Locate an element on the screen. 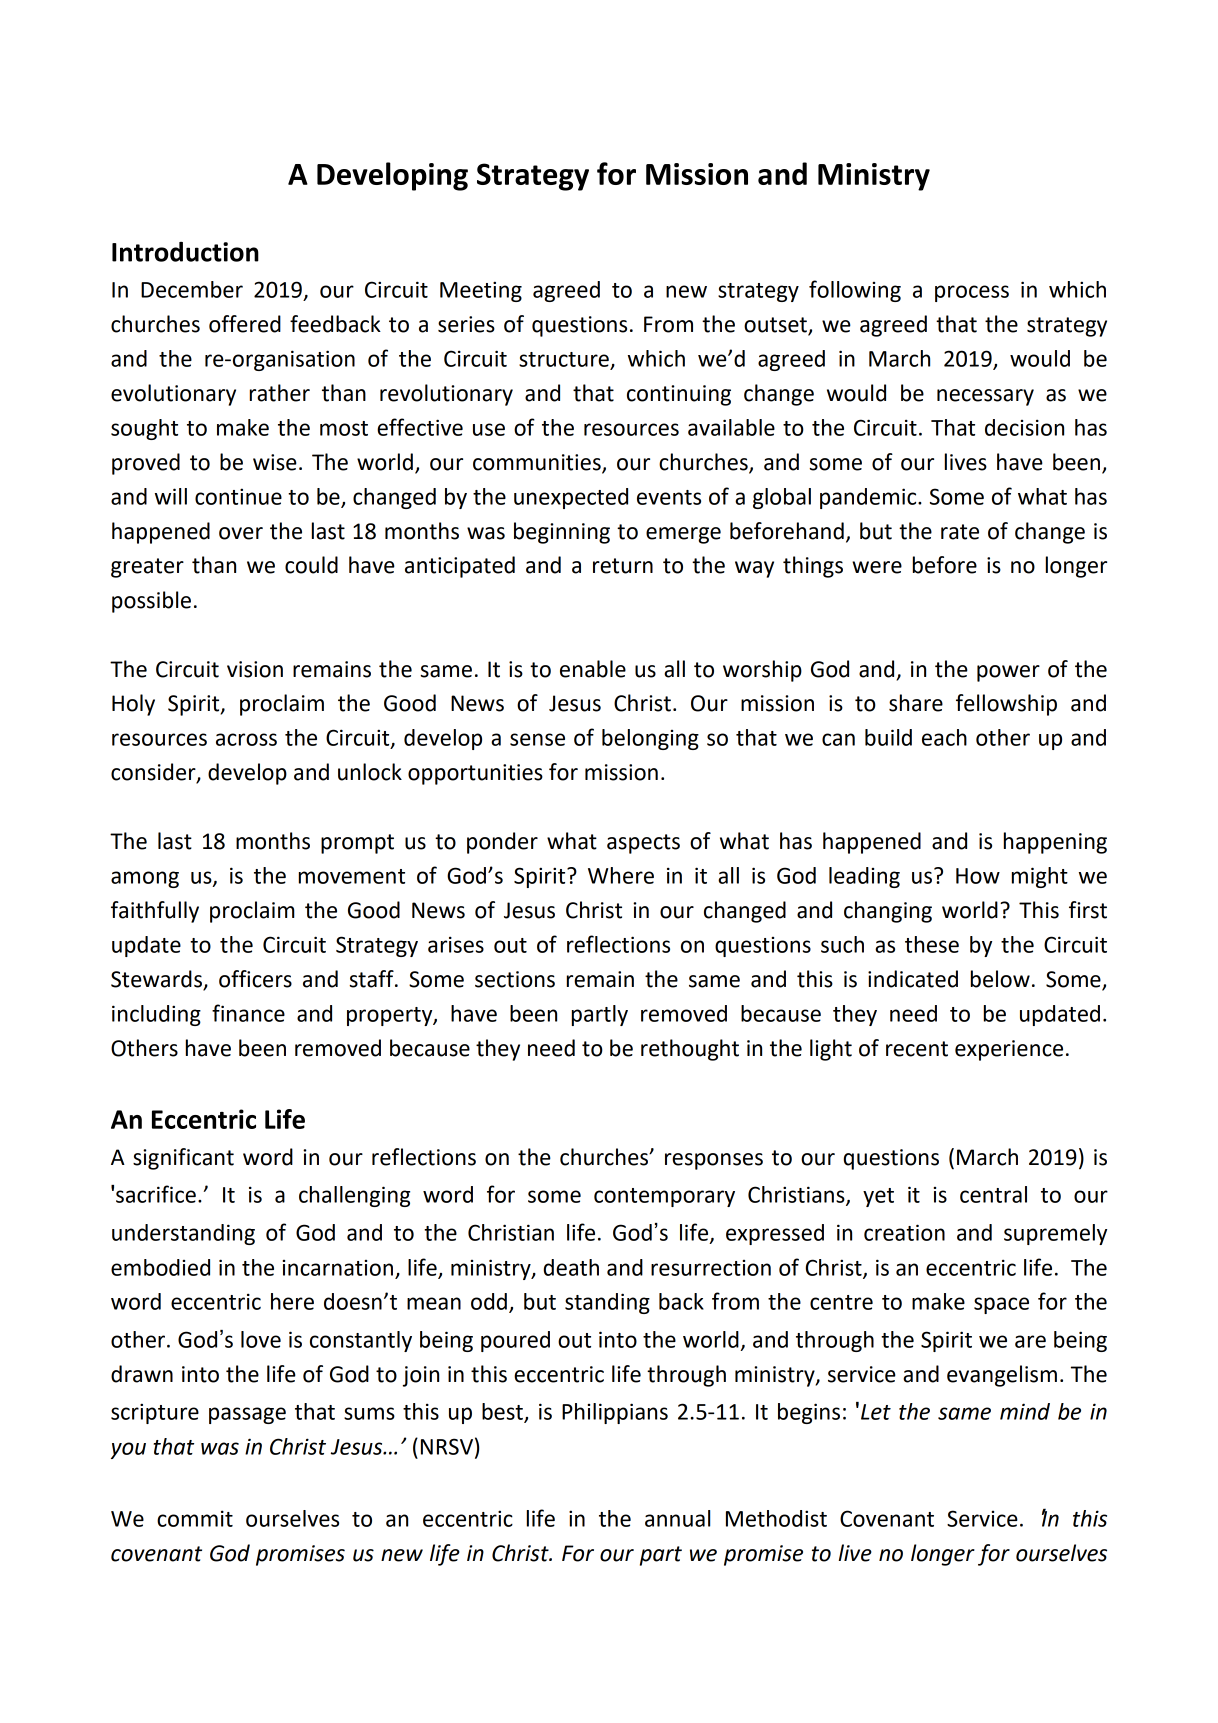  process is located at coordinates (972, 293).
